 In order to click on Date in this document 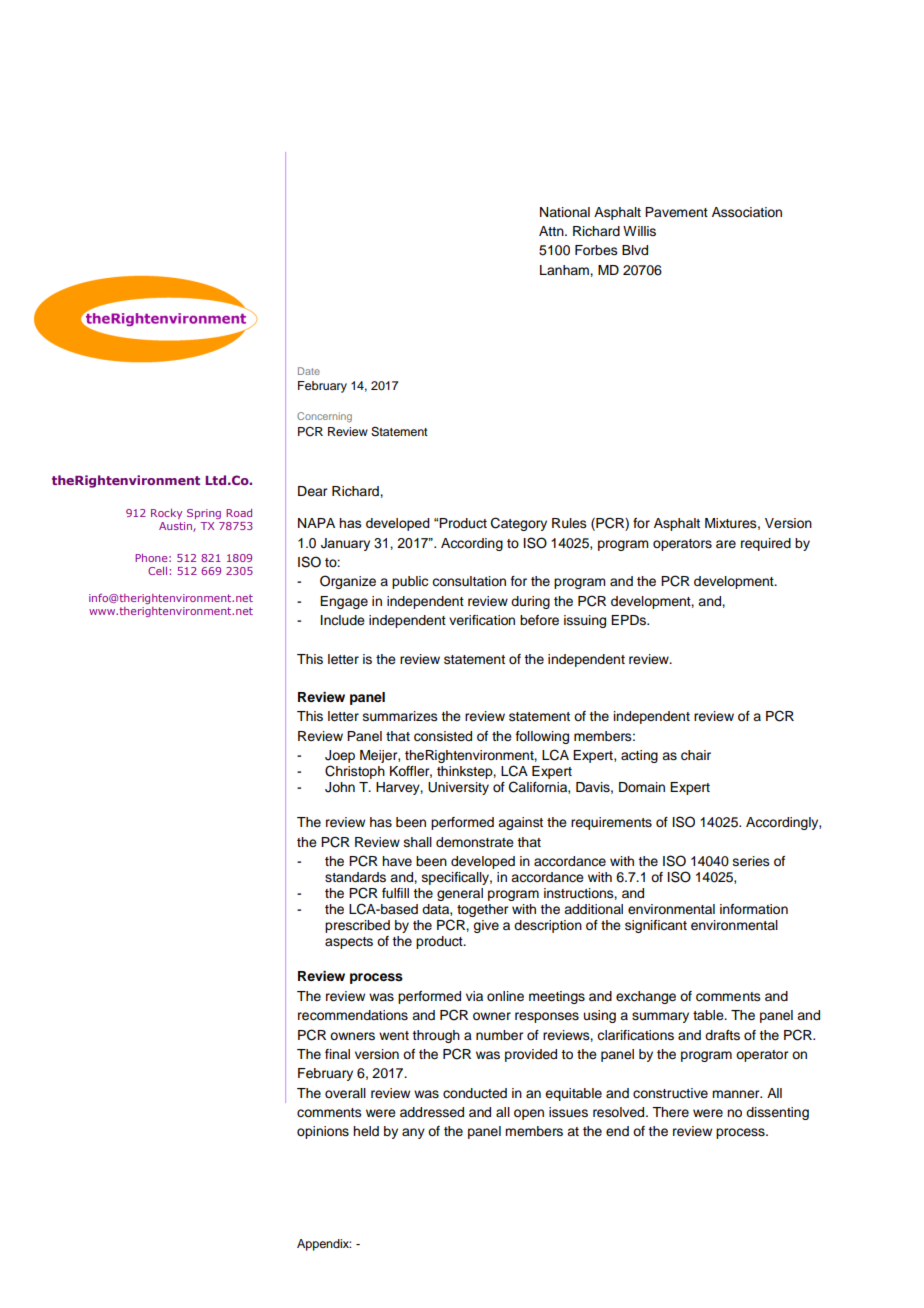, I will do `click(309, 371)`.
